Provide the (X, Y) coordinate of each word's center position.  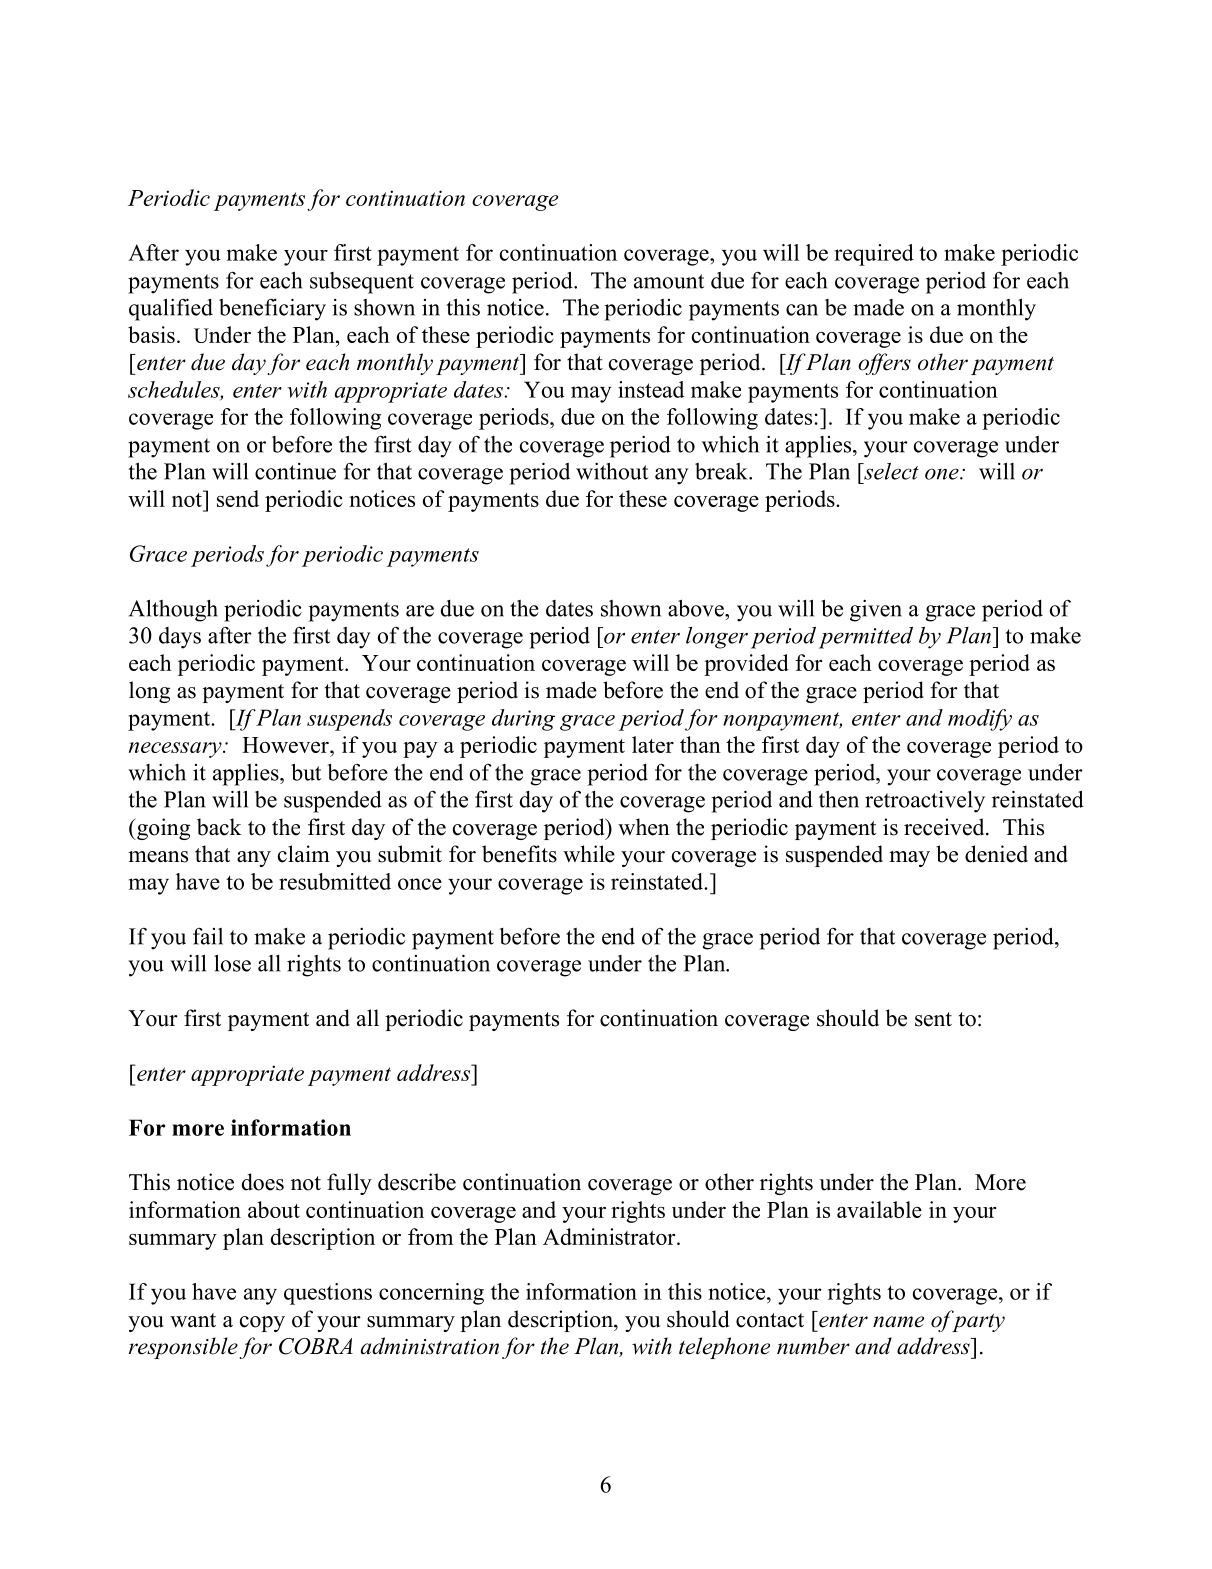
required (874, 255)
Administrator (610, 1236)
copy (262, 1324)
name (898, 1322)
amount (669, 281)
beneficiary (272, 309)
